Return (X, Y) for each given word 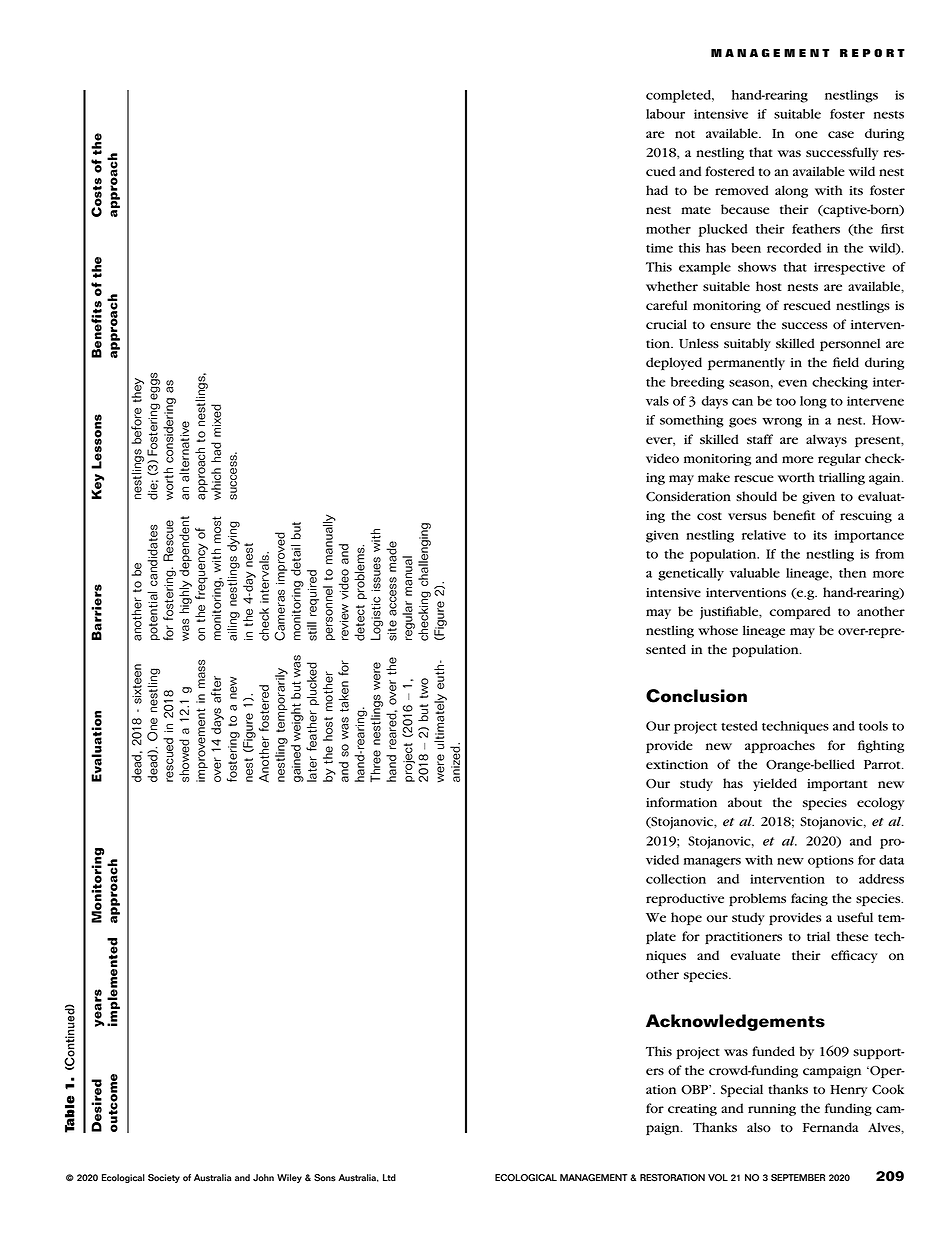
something (692, 421)
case (841, 134)
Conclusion (696, 696)
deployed (674, 363)
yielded (775, 784)
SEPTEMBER (798, 1178)
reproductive (685, 899)
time (659, 248)
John (263, 1178)
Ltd (389, 1177)
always (826, 440)
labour (665, 114)
